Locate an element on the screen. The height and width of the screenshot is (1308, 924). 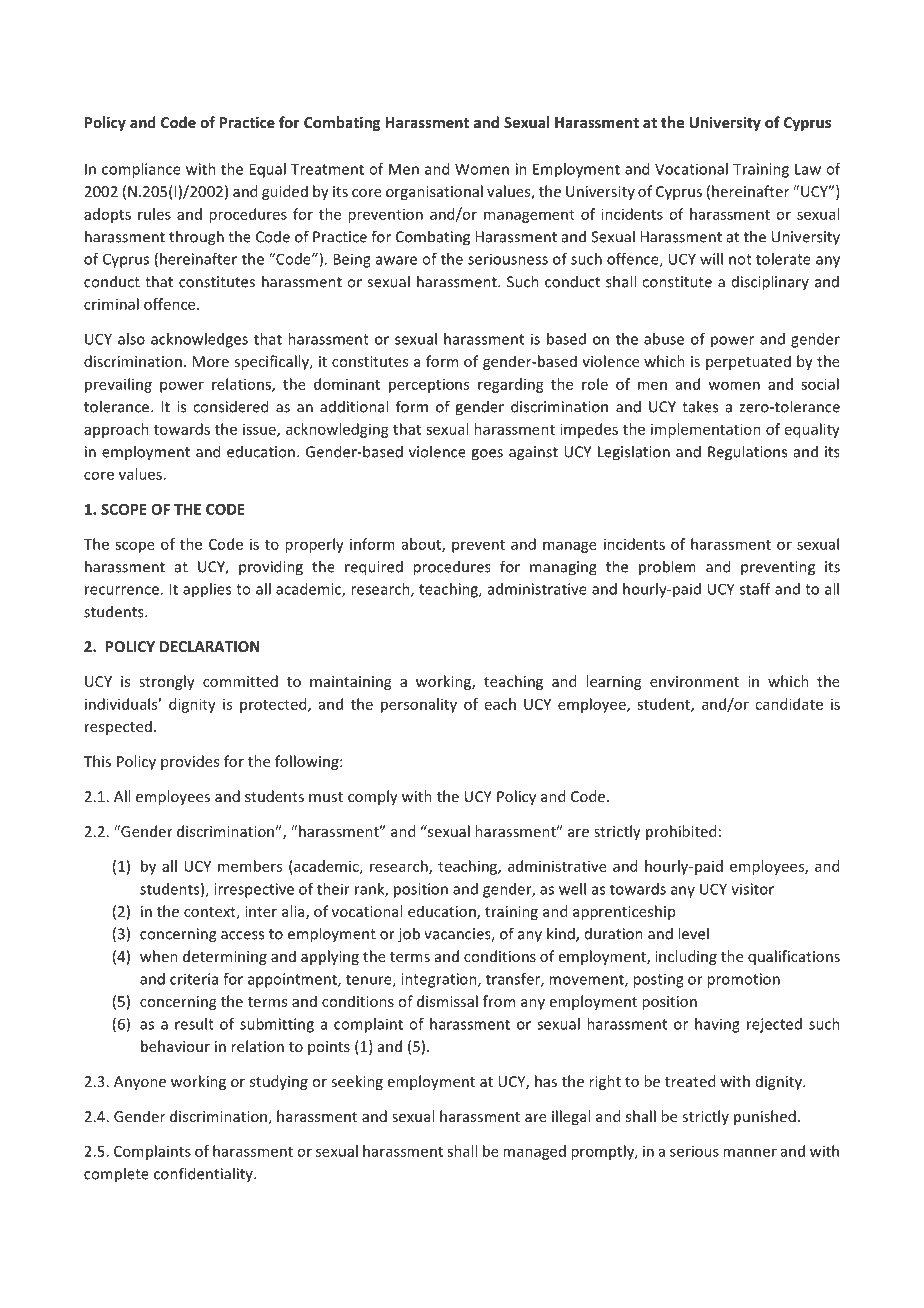
Regulations is located at coordinates (747, 453).
